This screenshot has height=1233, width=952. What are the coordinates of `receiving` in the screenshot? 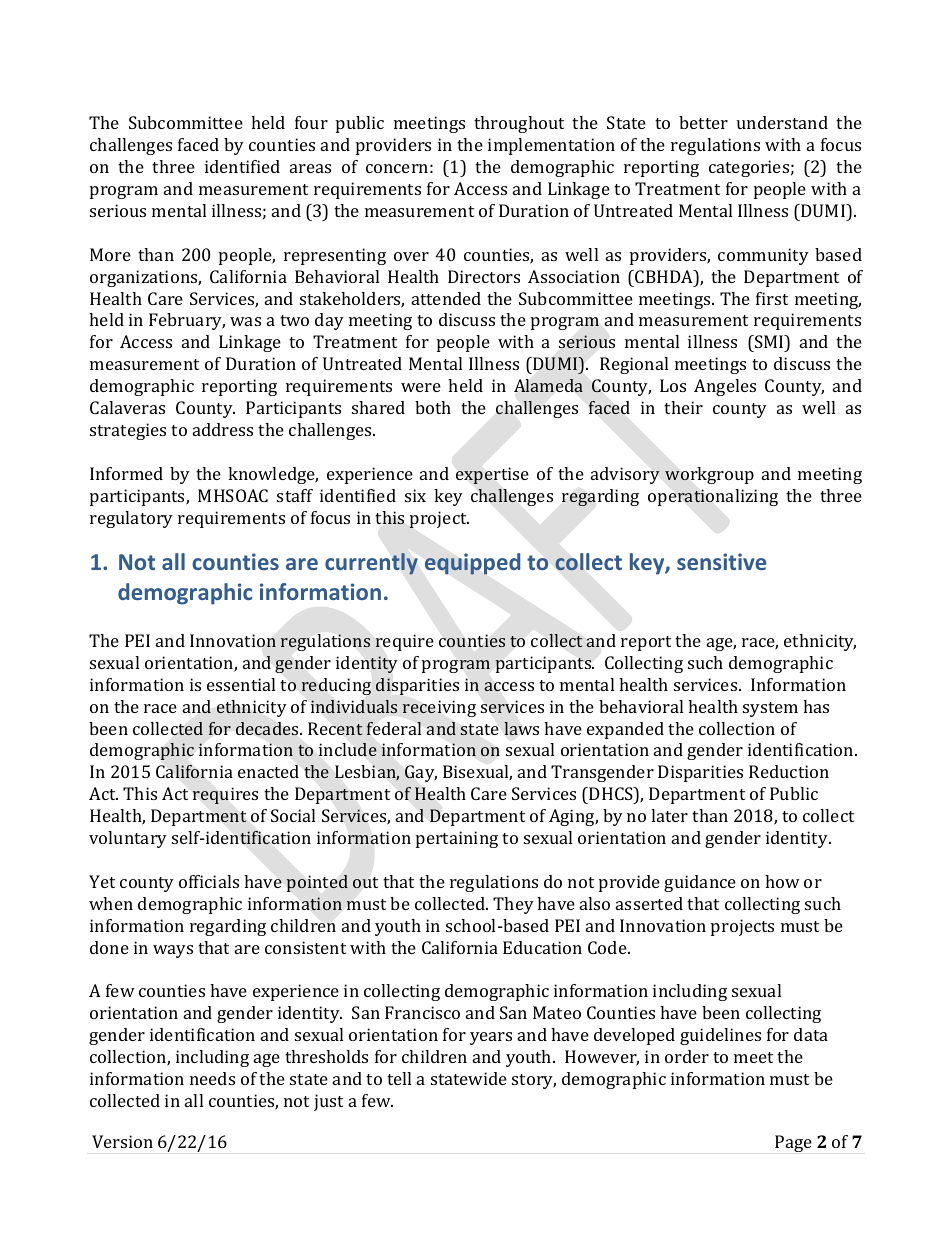 It's located at (439, 708).
